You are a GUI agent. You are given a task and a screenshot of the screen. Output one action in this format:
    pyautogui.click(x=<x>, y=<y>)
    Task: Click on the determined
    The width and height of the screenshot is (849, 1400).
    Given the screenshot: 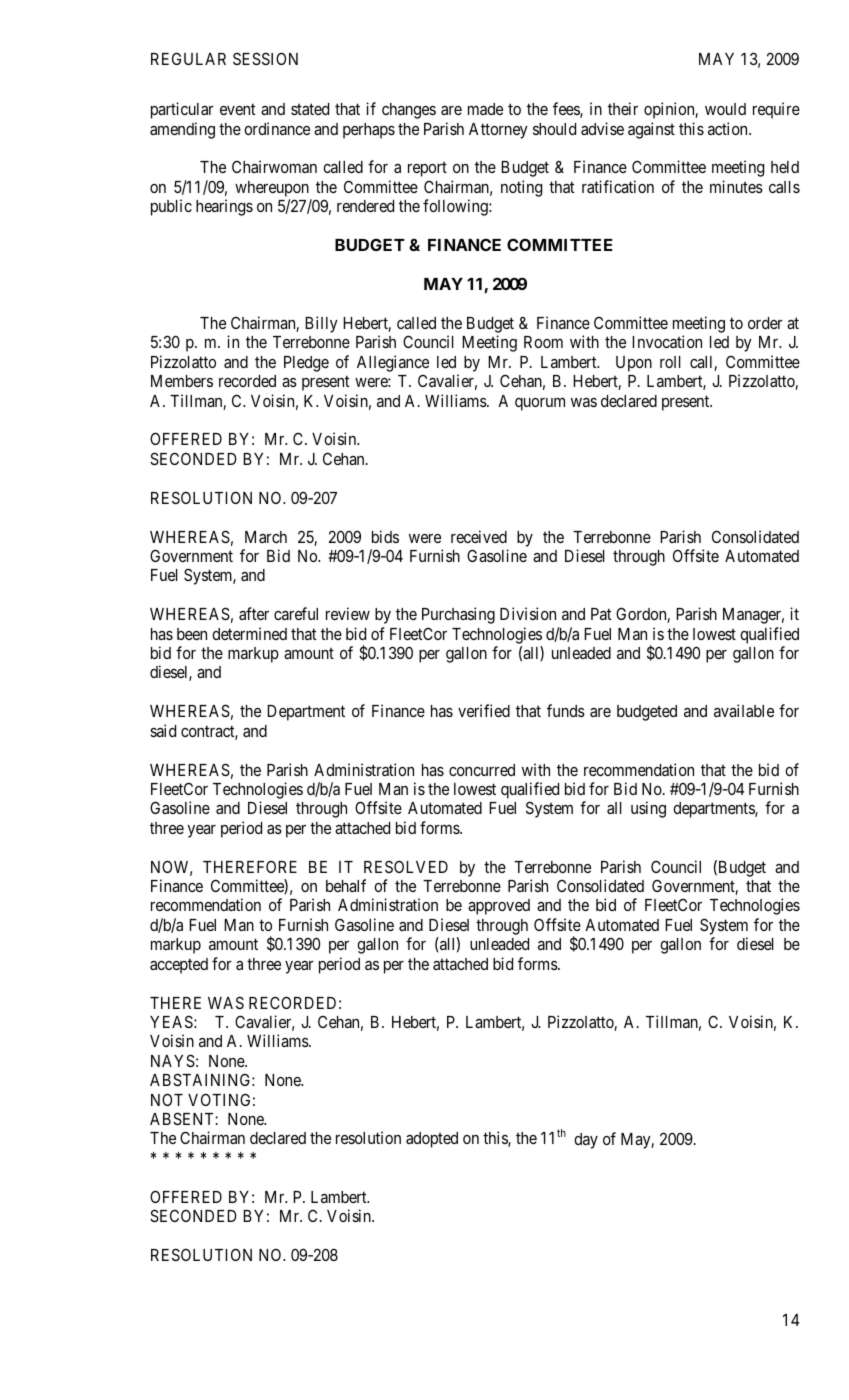 What is the action you would take?
    pyautogui.click(x=249, y=633)
